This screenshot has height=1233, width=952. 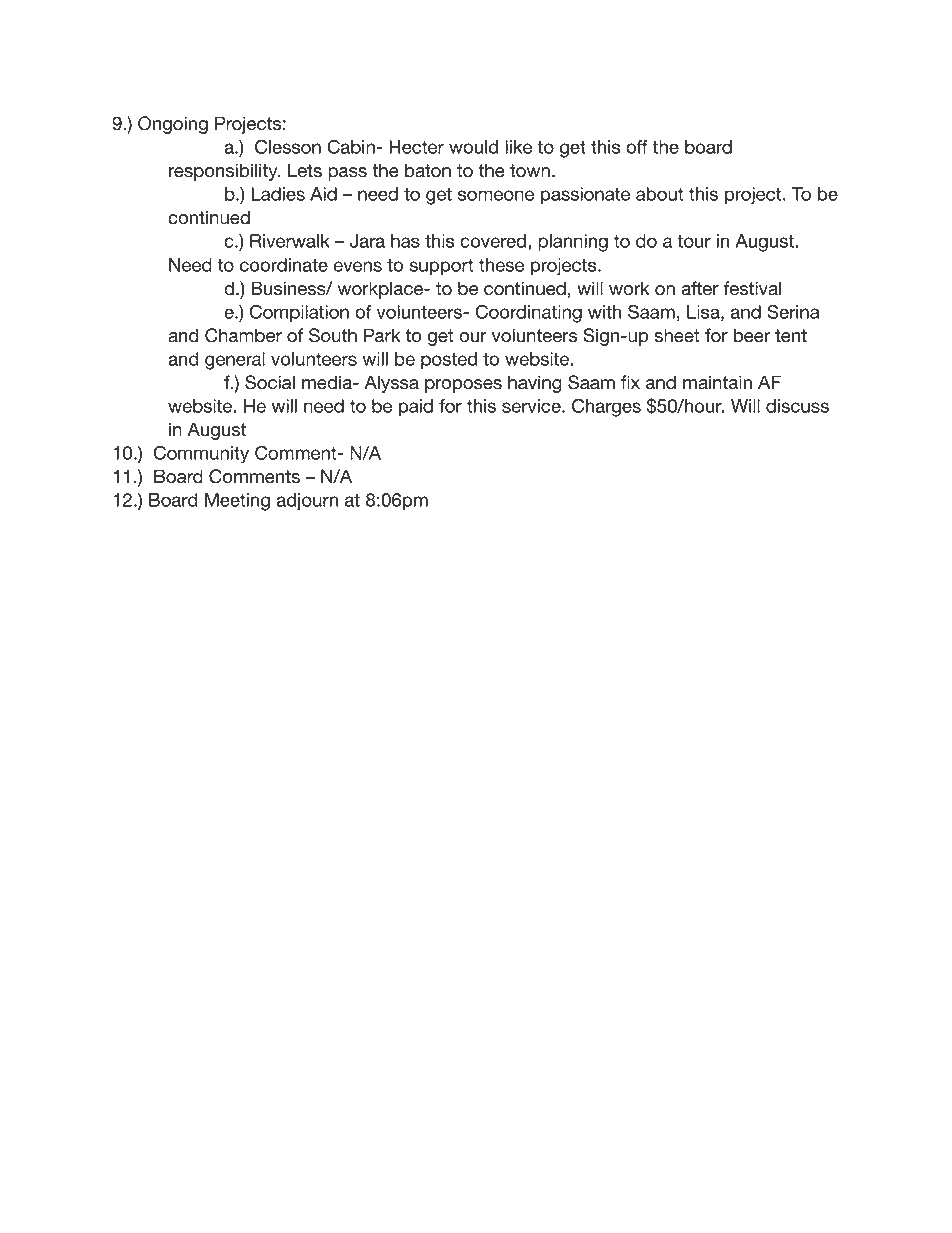 What do you see at coordinates (173, 125) in the screenshot?
I see `Ongoing` at bounding box center [173, 125].
